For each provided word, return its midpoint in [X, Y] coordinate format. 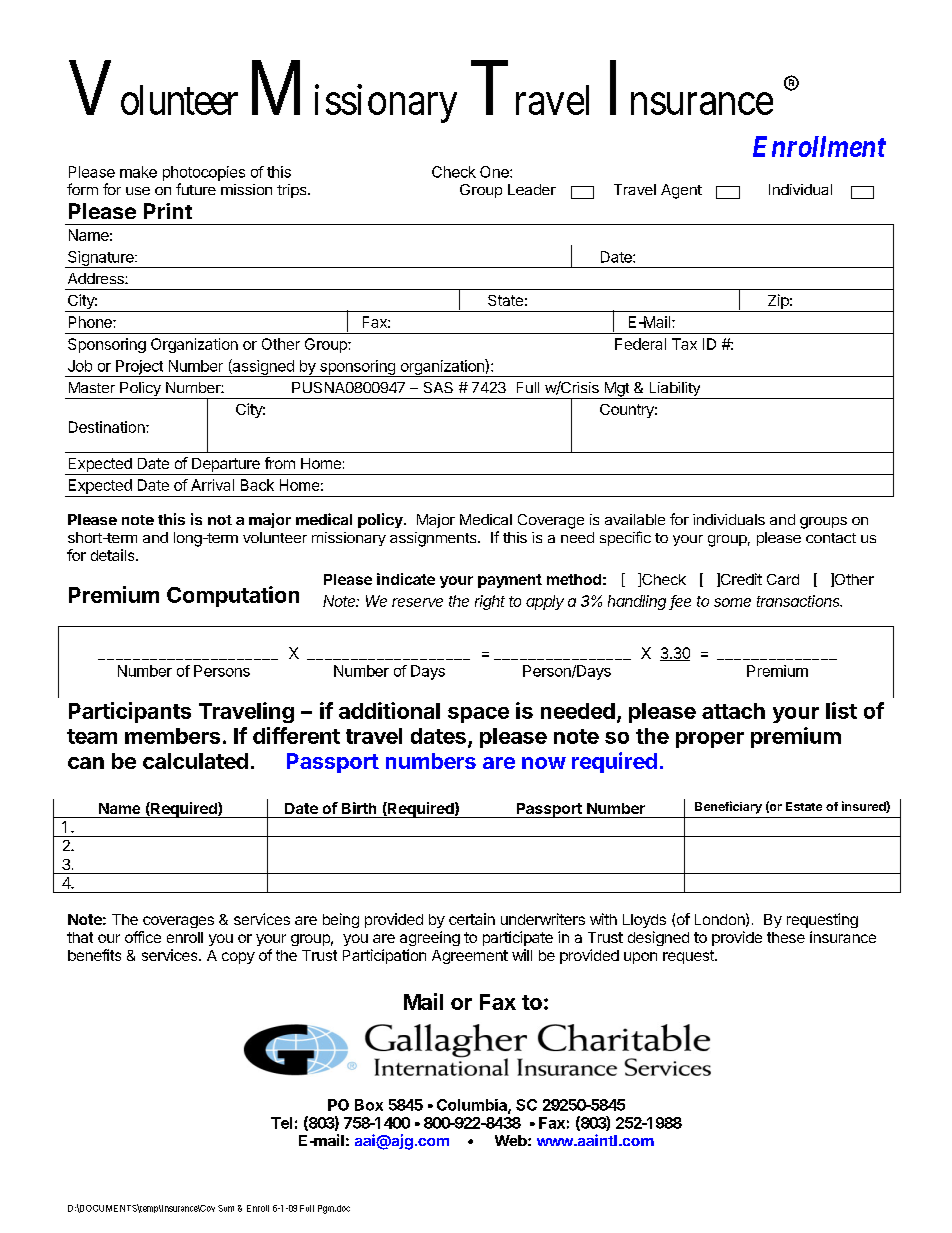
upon [640, 958]
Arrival [212, 485]
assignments [434, 539]
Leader [532, 189]
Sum [226, 1208]
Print [168, 211]
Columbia [473, 1106]
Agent [681, 191]
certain [472, 919]
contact [831, 538]
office [143, 937]
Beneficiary [728, 807]
